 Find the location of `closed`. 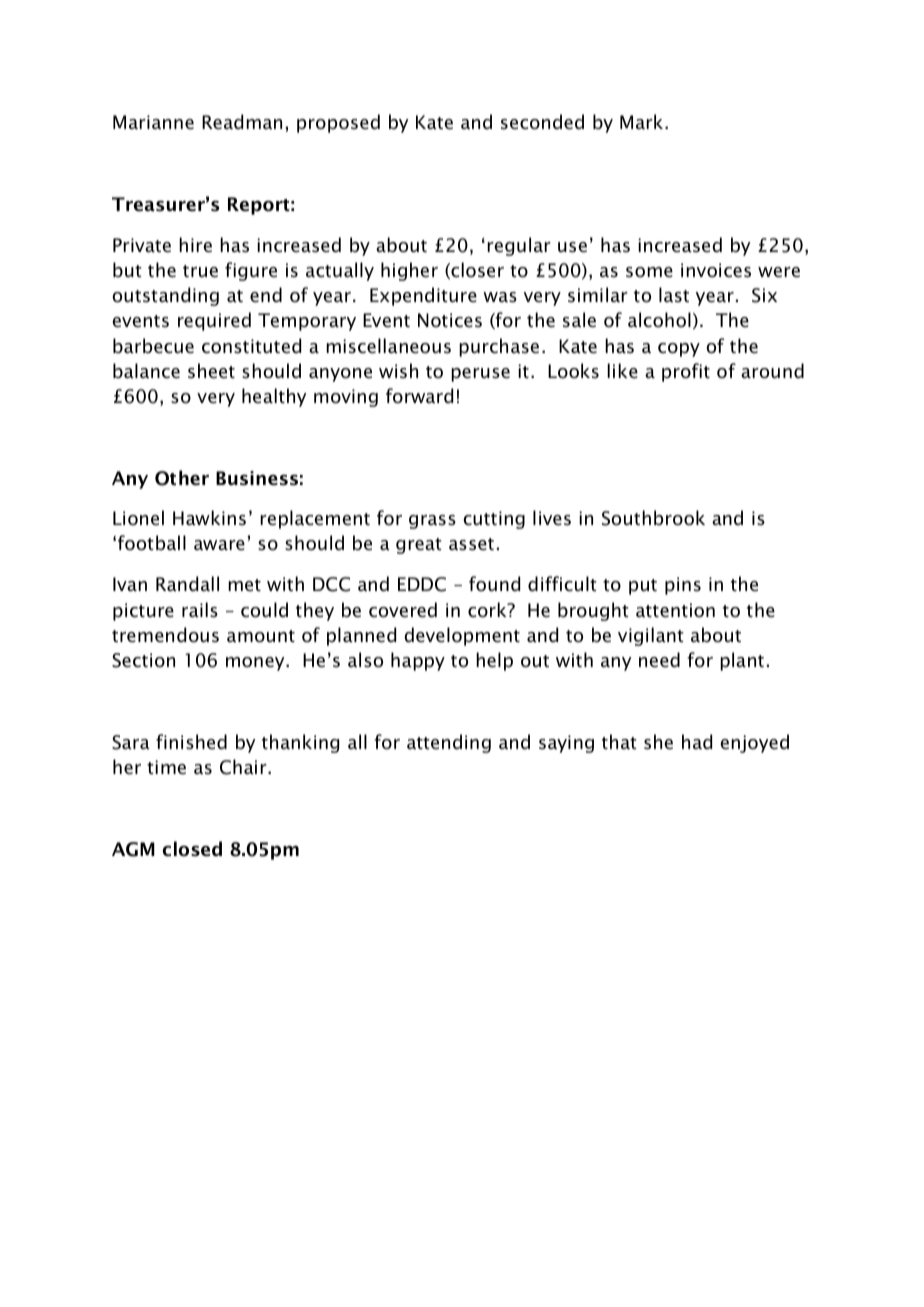

closed is located at coordinates (192, 849).
